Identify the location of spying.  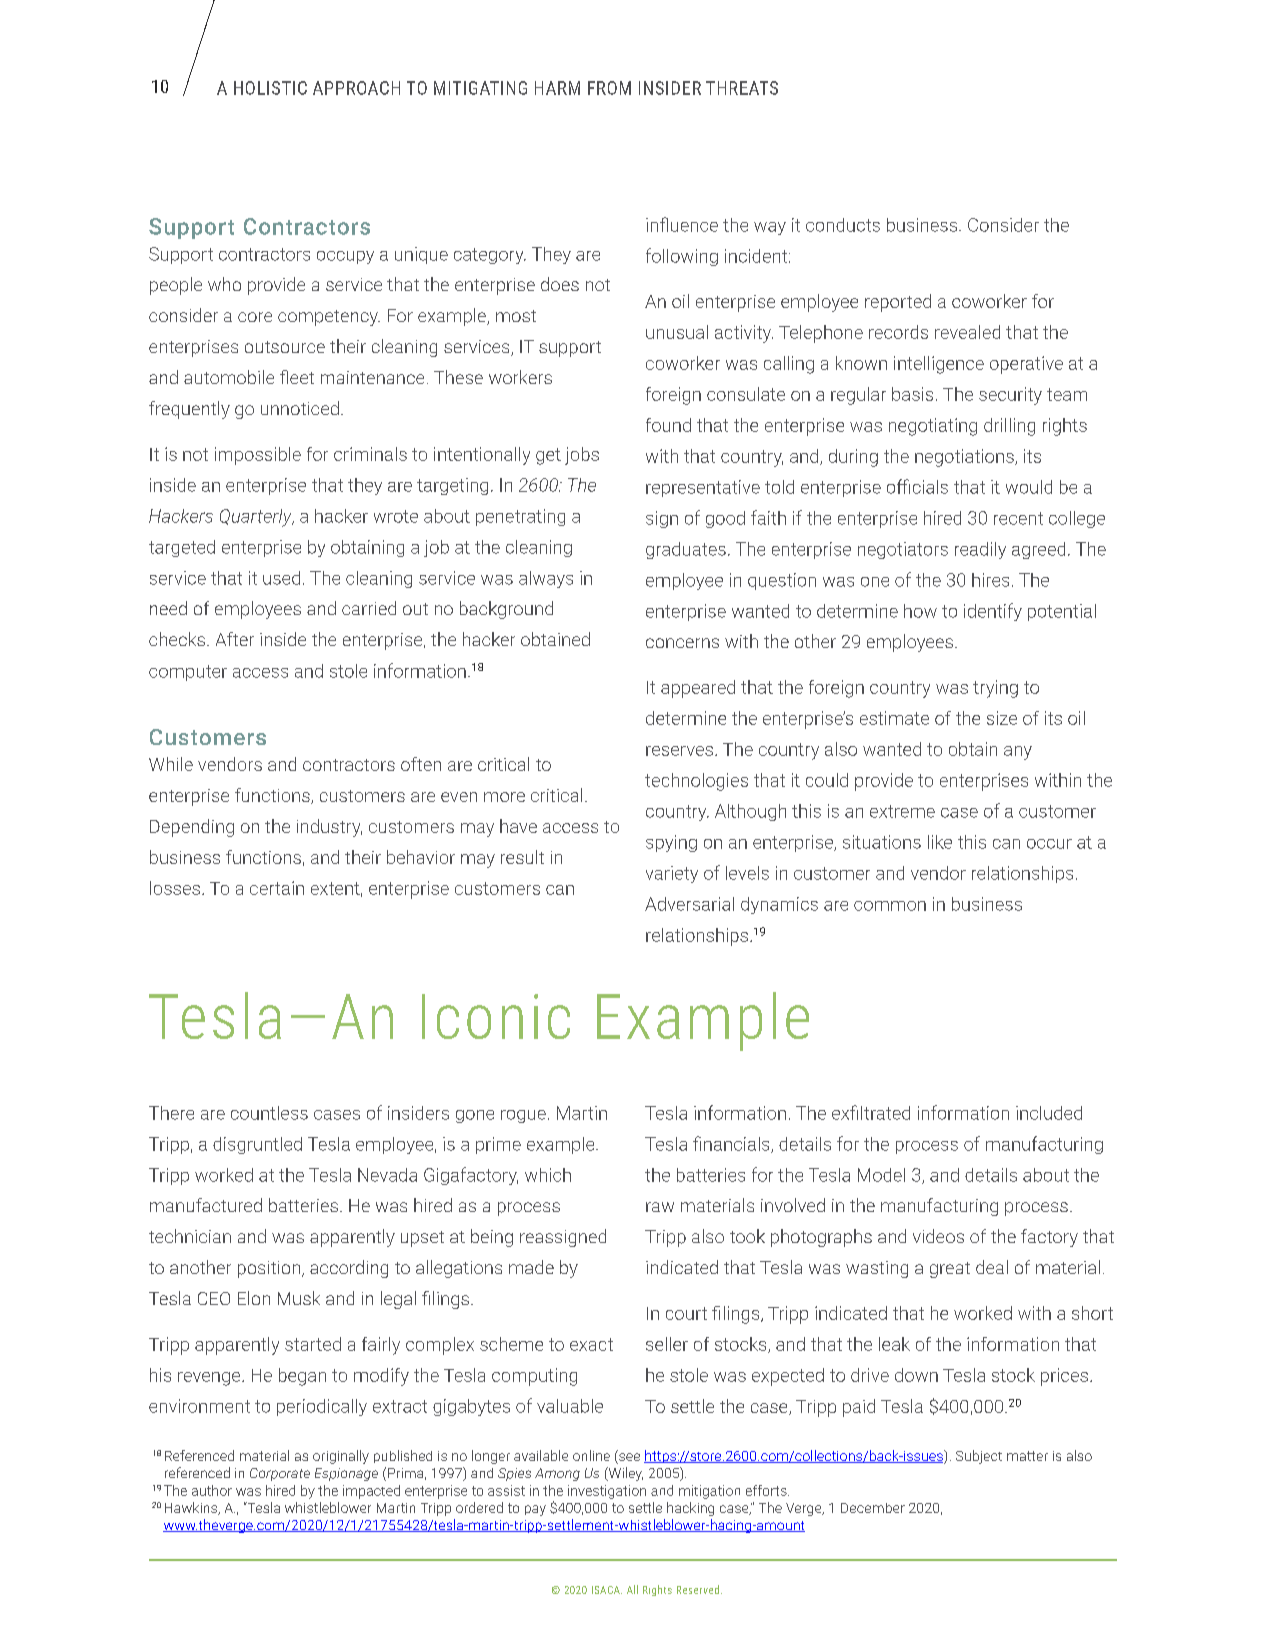
(671, 843).
